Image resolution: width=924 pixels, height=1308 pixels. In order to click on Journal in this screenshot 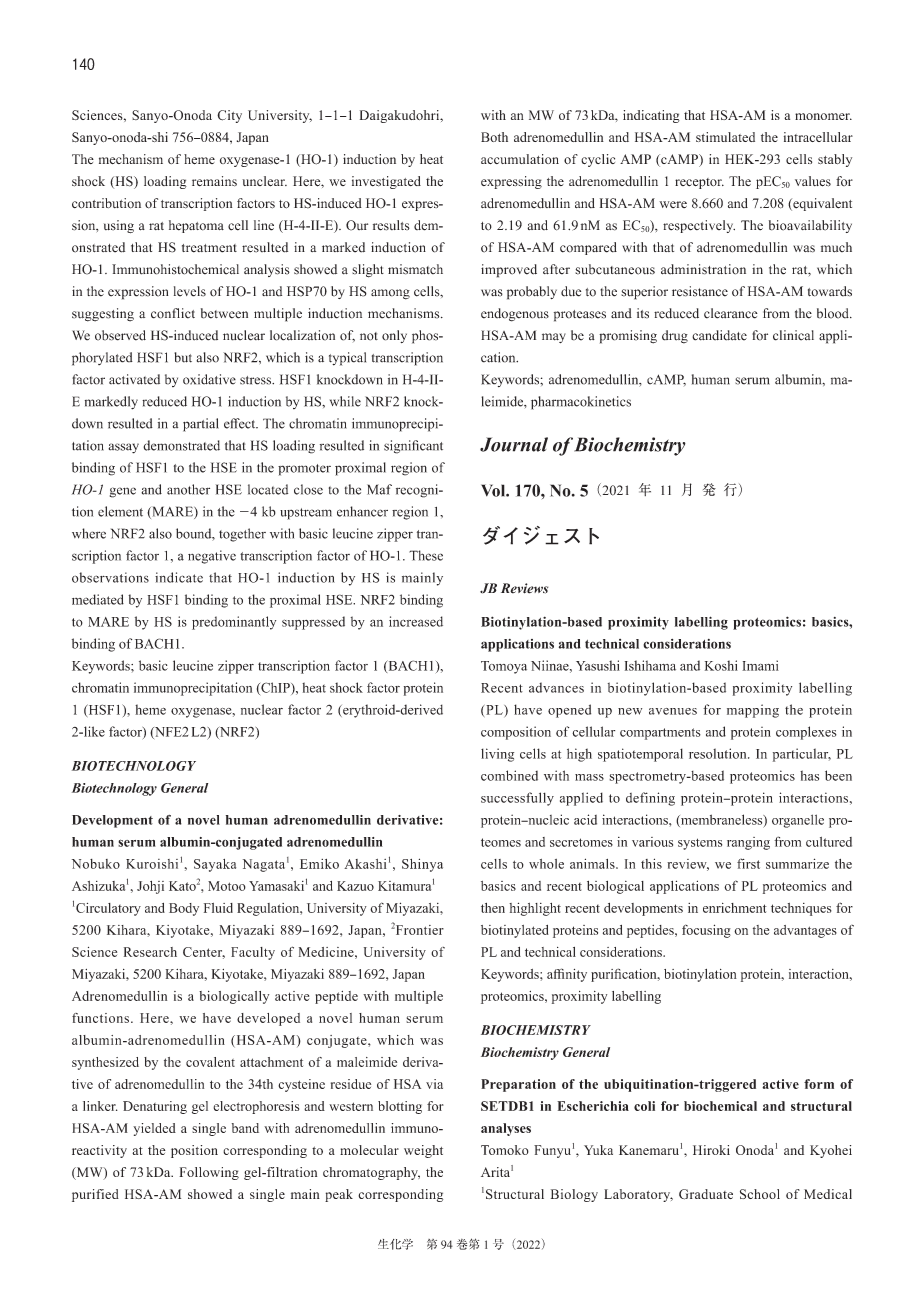, I will do `click(514, 444)`.
